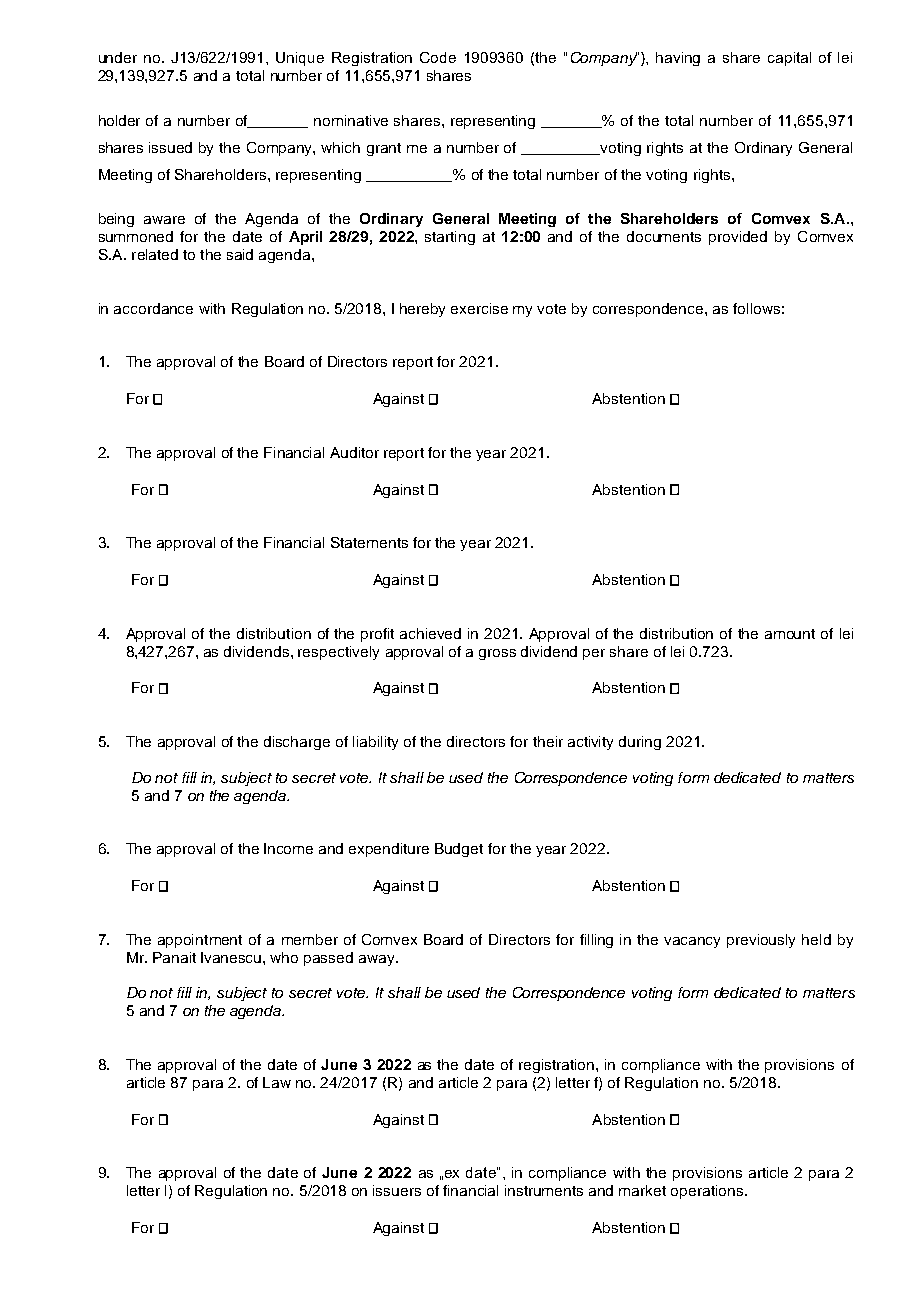  I want to click on having, so click(678, 59).
